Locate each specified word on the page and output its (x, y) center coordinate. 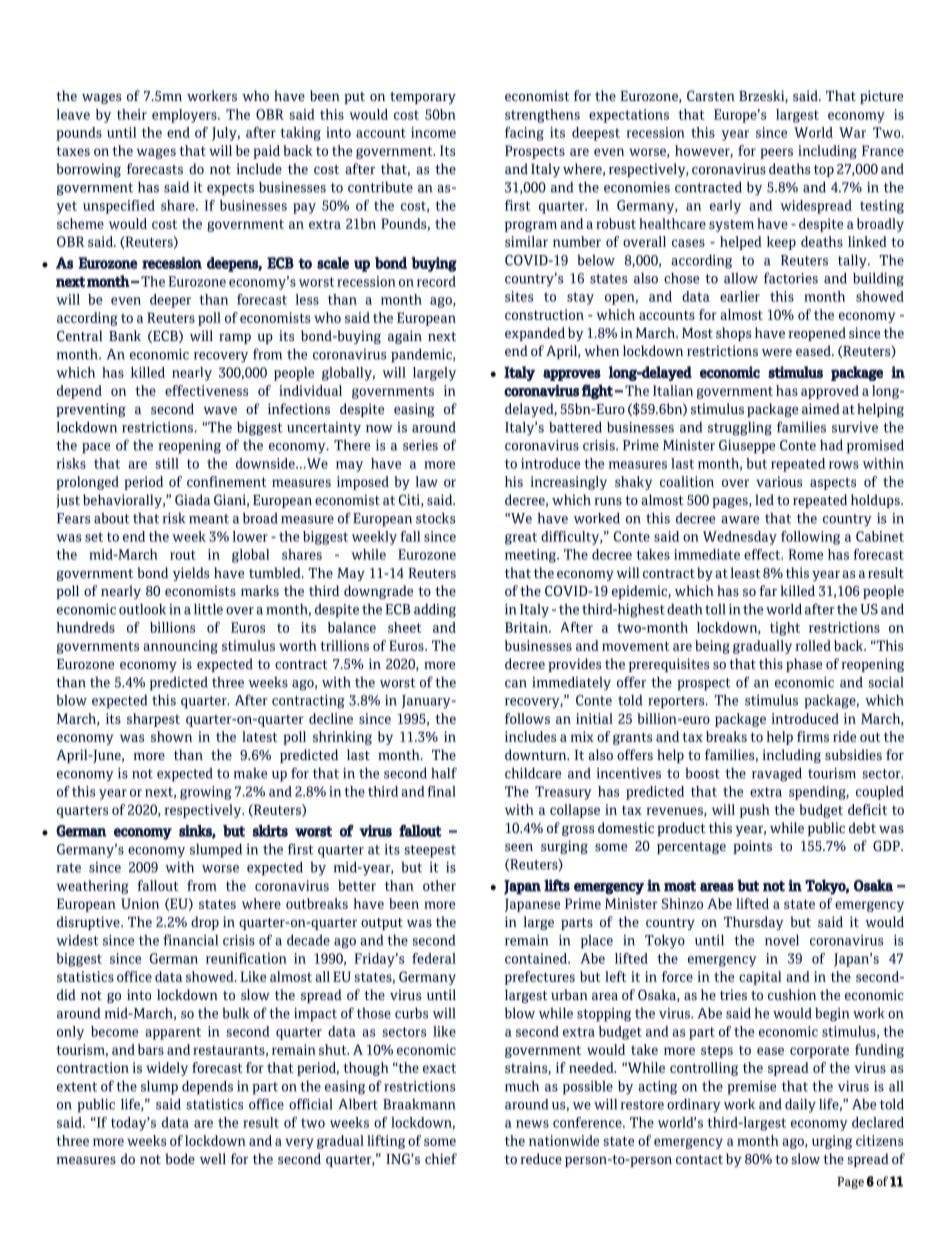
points (752, 847)
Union (140, 903)
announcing (180, 647)
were (777, 352)
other (439, 885)
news (532, 1124)
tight (785, 629)
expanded (535, 334)
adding (435, 610)
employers (185, 116)
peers (776, 153)
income (433, 132)
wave (220, 410)
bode (180, 1158)
